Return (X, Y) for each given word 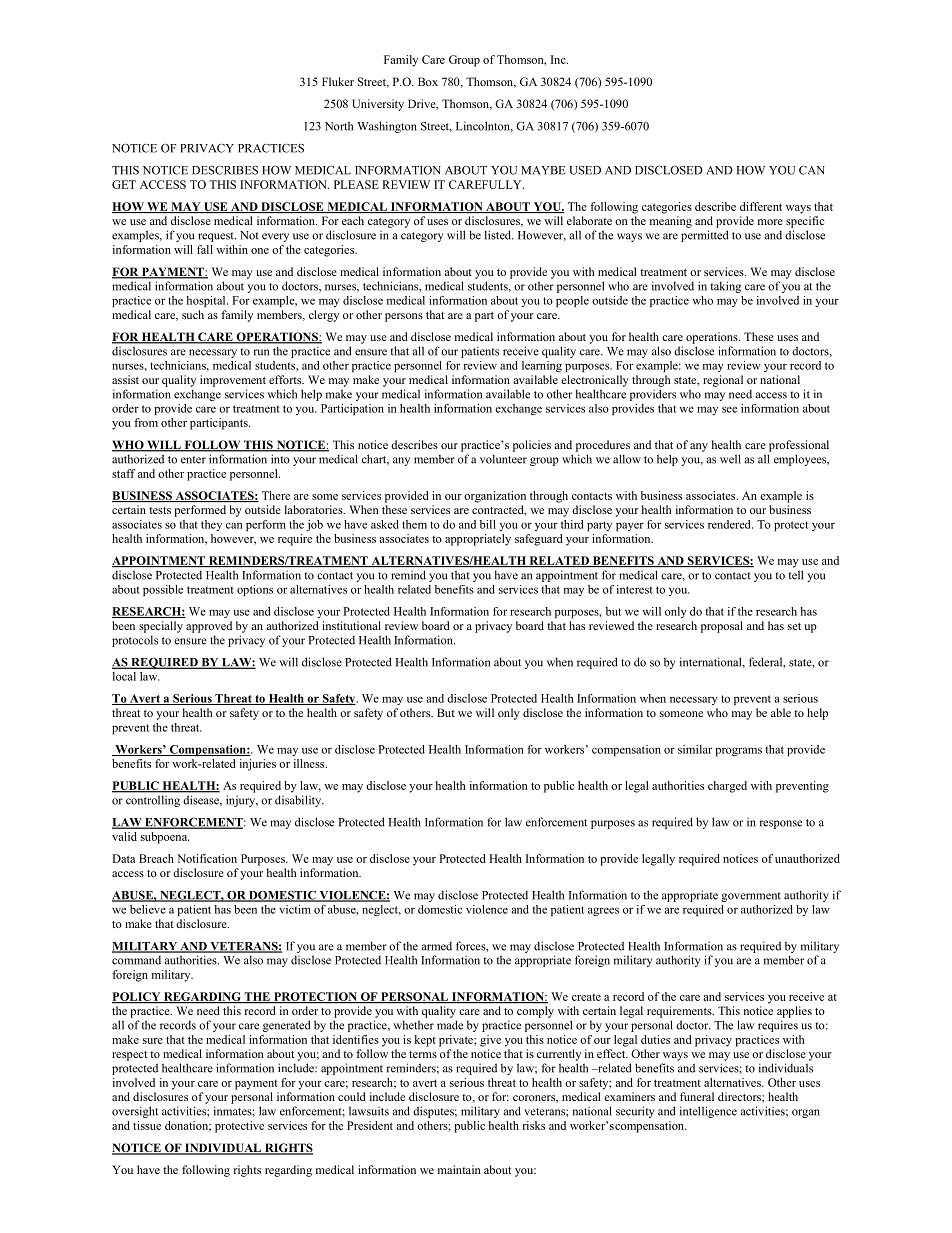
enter (193, 460)
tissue (147, 1125)
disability (299, 801)
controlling (153, 801)
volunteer (503, 459)
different (761, 206)
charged (727, 787)
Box (428, 81)
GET (124, 184)
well (730, 459)
